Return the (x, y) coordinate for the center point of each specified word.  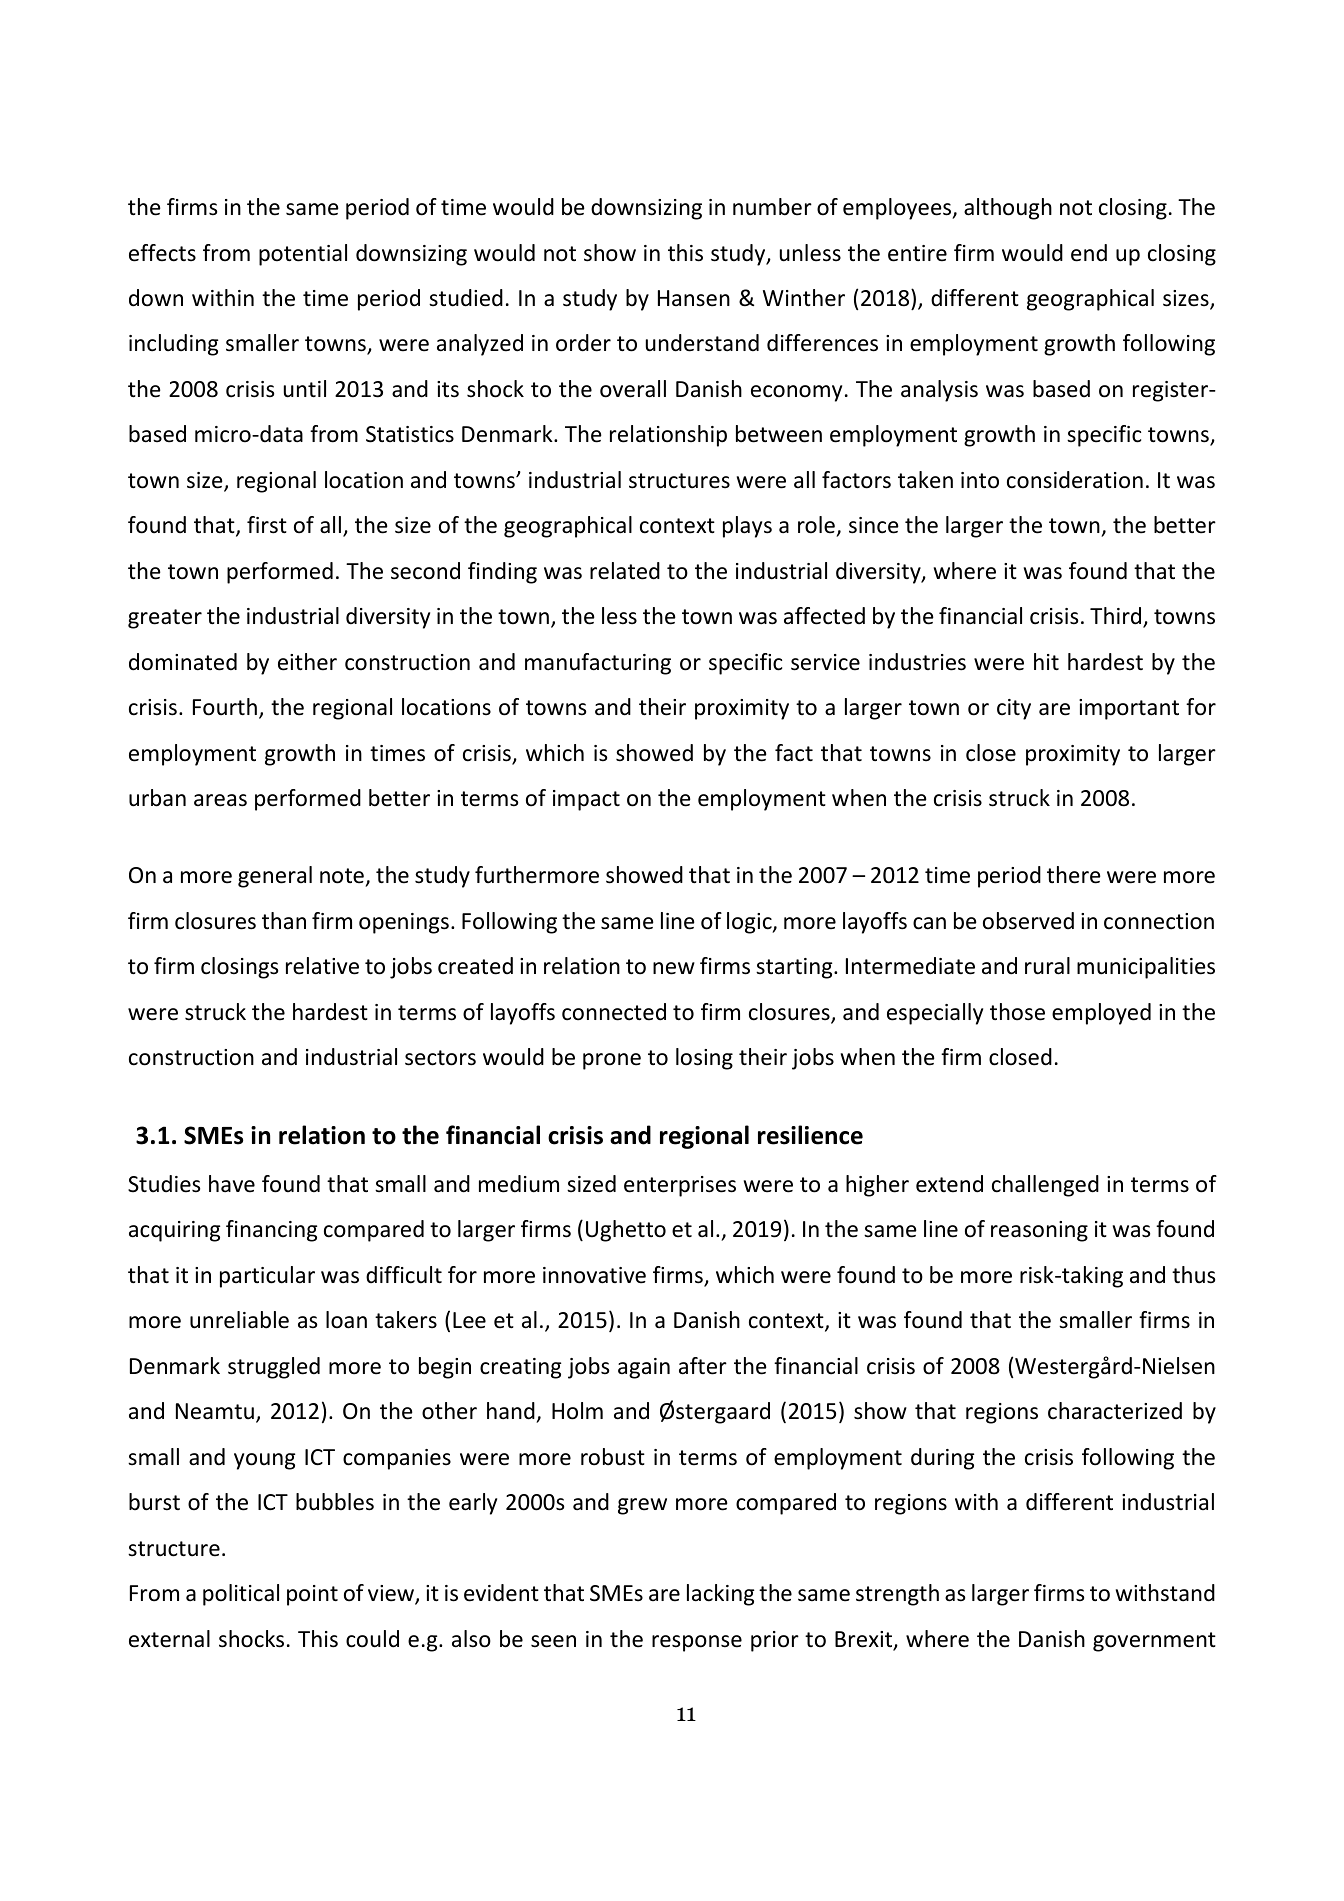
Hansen (694, 298)
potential (303, 255)
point (312, 1595)
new (674, 968)
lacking (720, 1595)
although (1008, 209)
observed (1028, 921)
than (284, 921)
